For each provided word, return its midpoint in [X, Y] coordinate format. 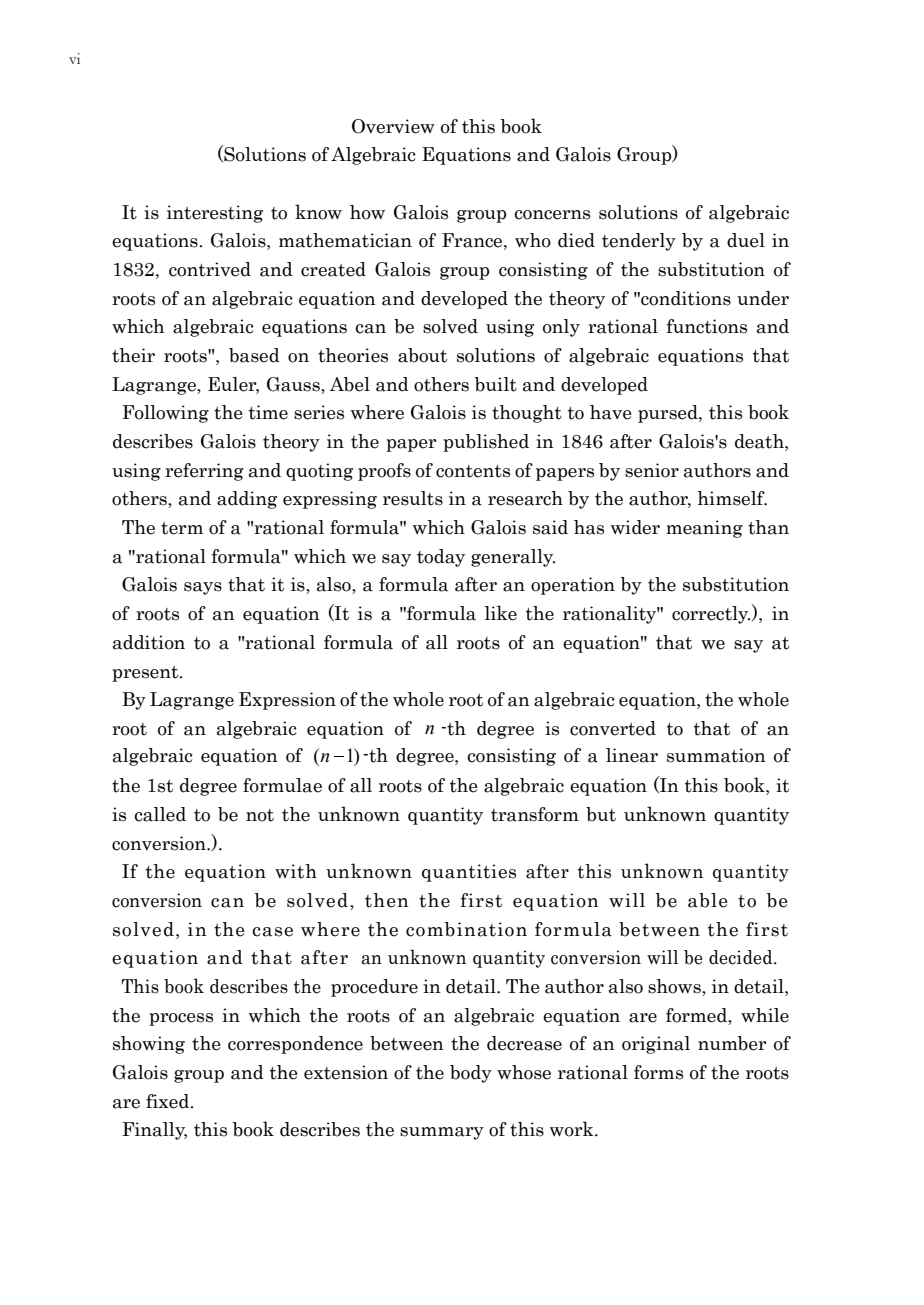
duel [746, 240]
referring [204, 472]
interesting [215, 214]
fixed [169, 1101]
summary [442, 1133]
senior [652, 470]
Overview [393, 126]
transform [535, 814]
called [160, 814]
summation [716, 755]
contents [473, 471]
